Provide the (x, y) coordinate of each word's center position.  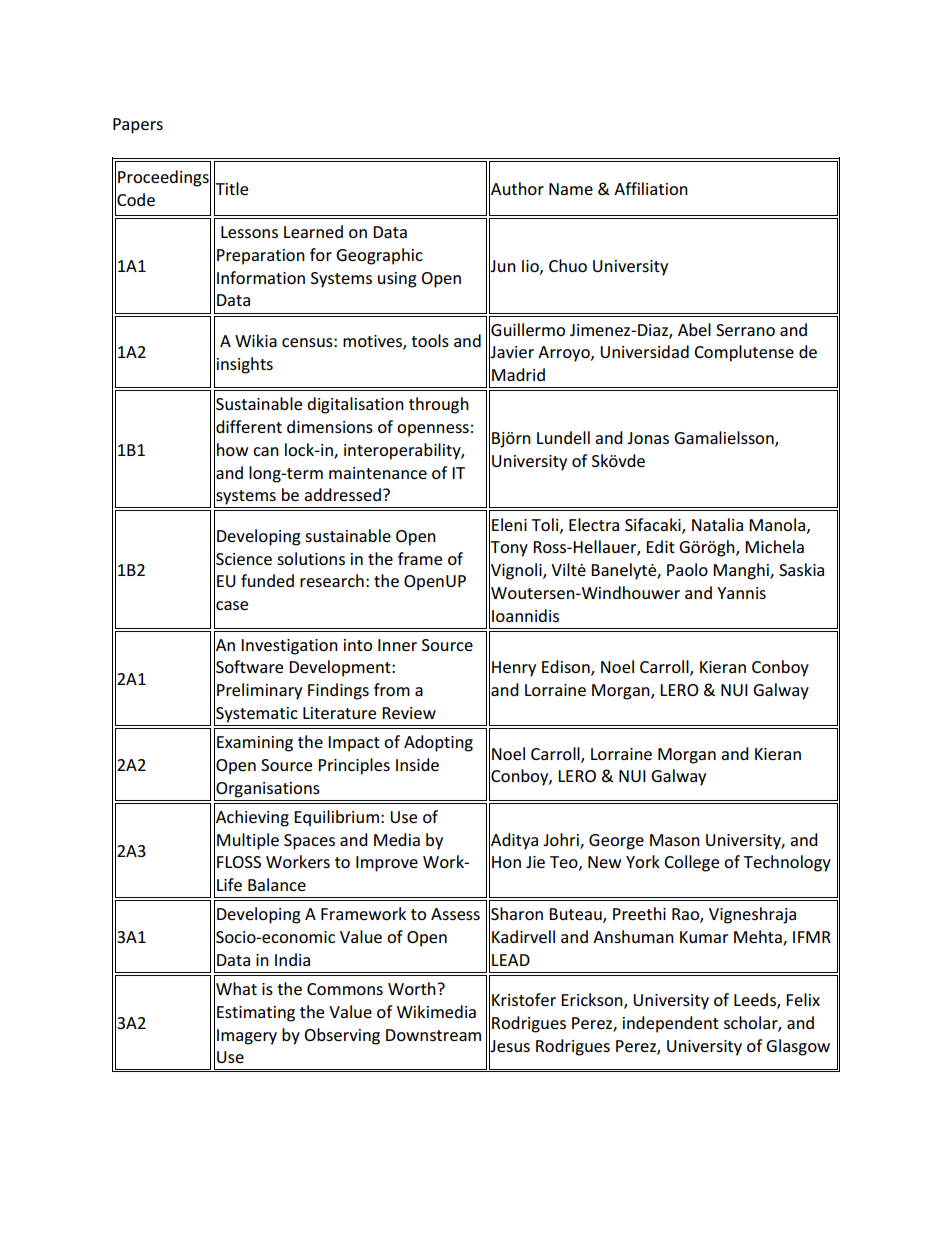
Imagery (247, 1037)
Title (231, 189)
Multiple (248, 841)
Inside (417, 764)
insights (245, 365)
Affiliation (651, 188)
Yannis (741, 593)
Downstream (433, 1035)
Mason (675, 840)
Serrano (745, 330)
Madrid (518, 374)
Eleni (509, 524)
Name (571, 189)
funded (267, 580)
